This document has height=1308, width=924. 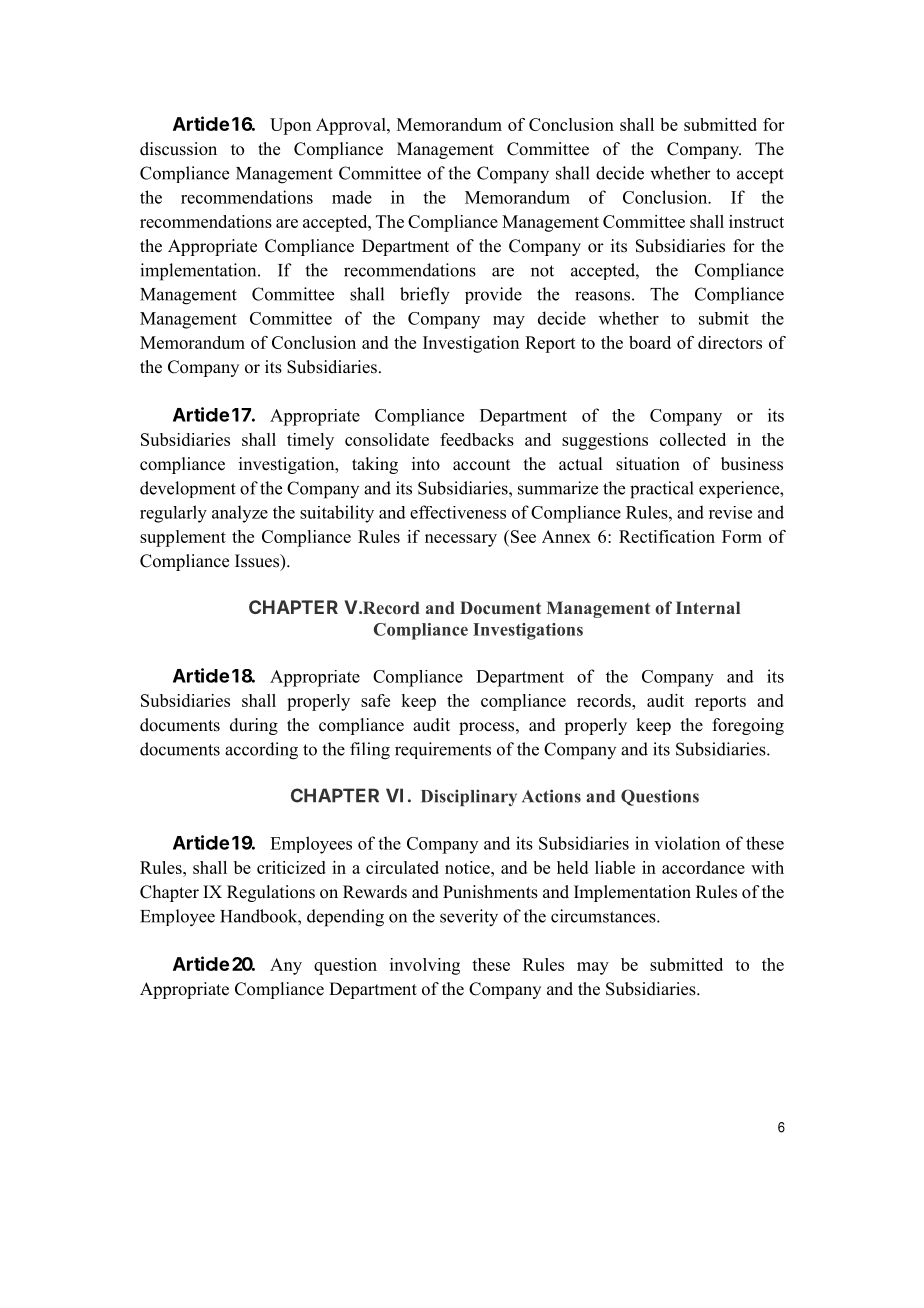 I want to click on timely, so click(x=310, y=441).
